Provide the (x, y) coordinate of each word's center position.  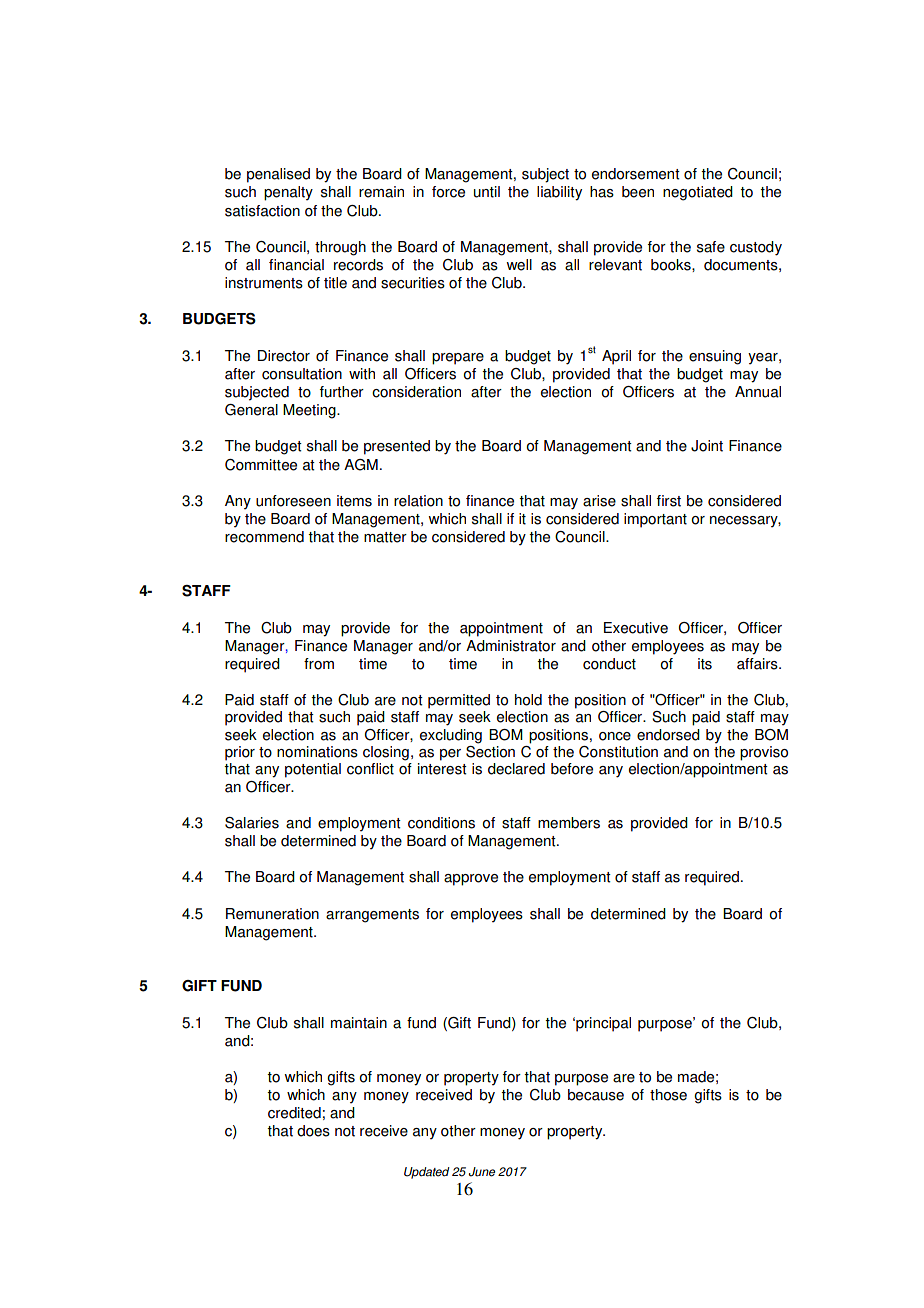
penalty (288, 193)
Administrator (511, 646)
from (319, 664)
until (487, 192)
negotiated (698, 193)
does (313, 1131)
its (705, 664)
